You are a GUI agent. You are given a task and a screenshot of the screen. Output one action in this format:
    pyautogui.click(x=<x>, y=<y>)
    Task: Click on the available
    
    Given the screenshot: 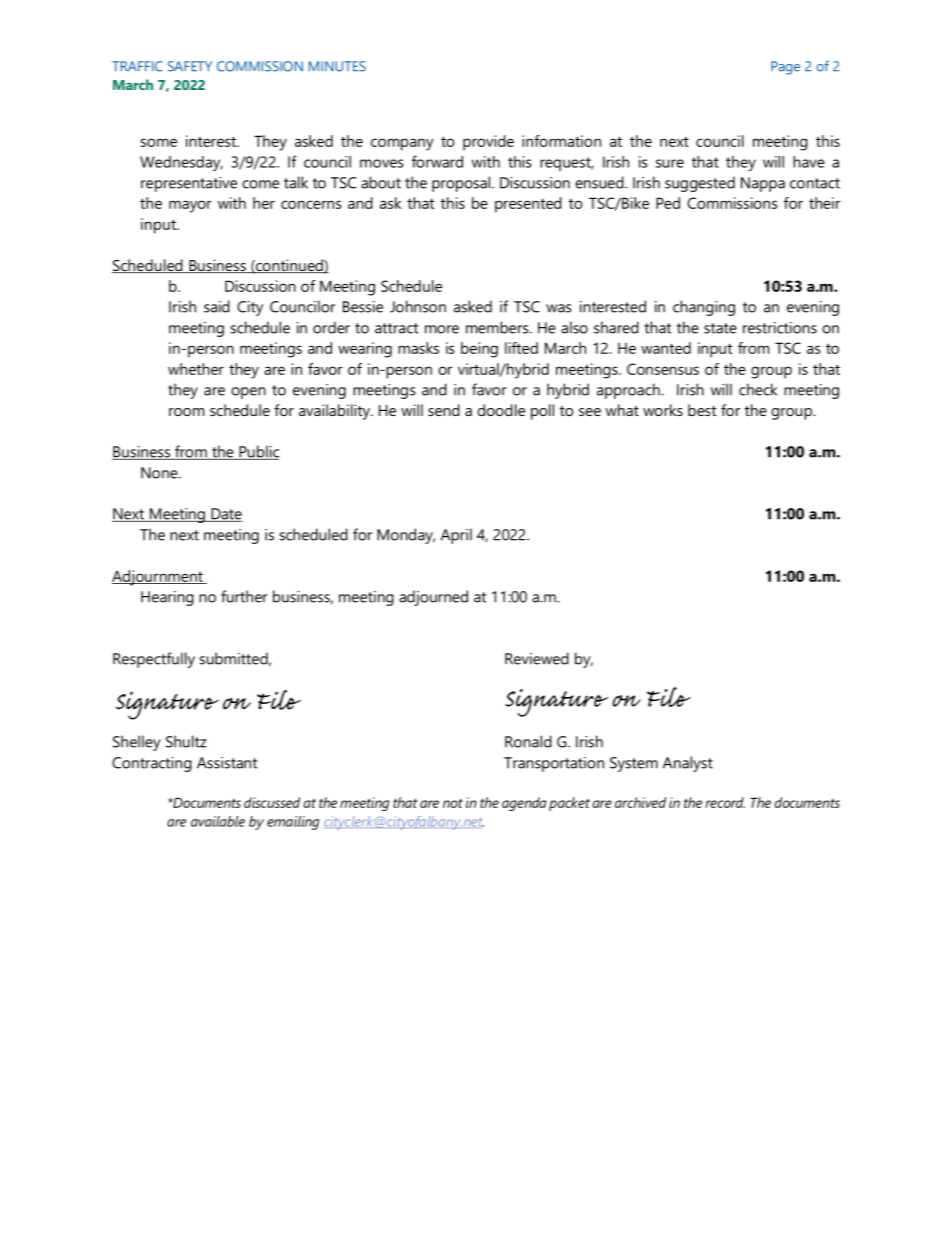 What is the action you would take?
    pyautogui.click(x=218, y=821)
